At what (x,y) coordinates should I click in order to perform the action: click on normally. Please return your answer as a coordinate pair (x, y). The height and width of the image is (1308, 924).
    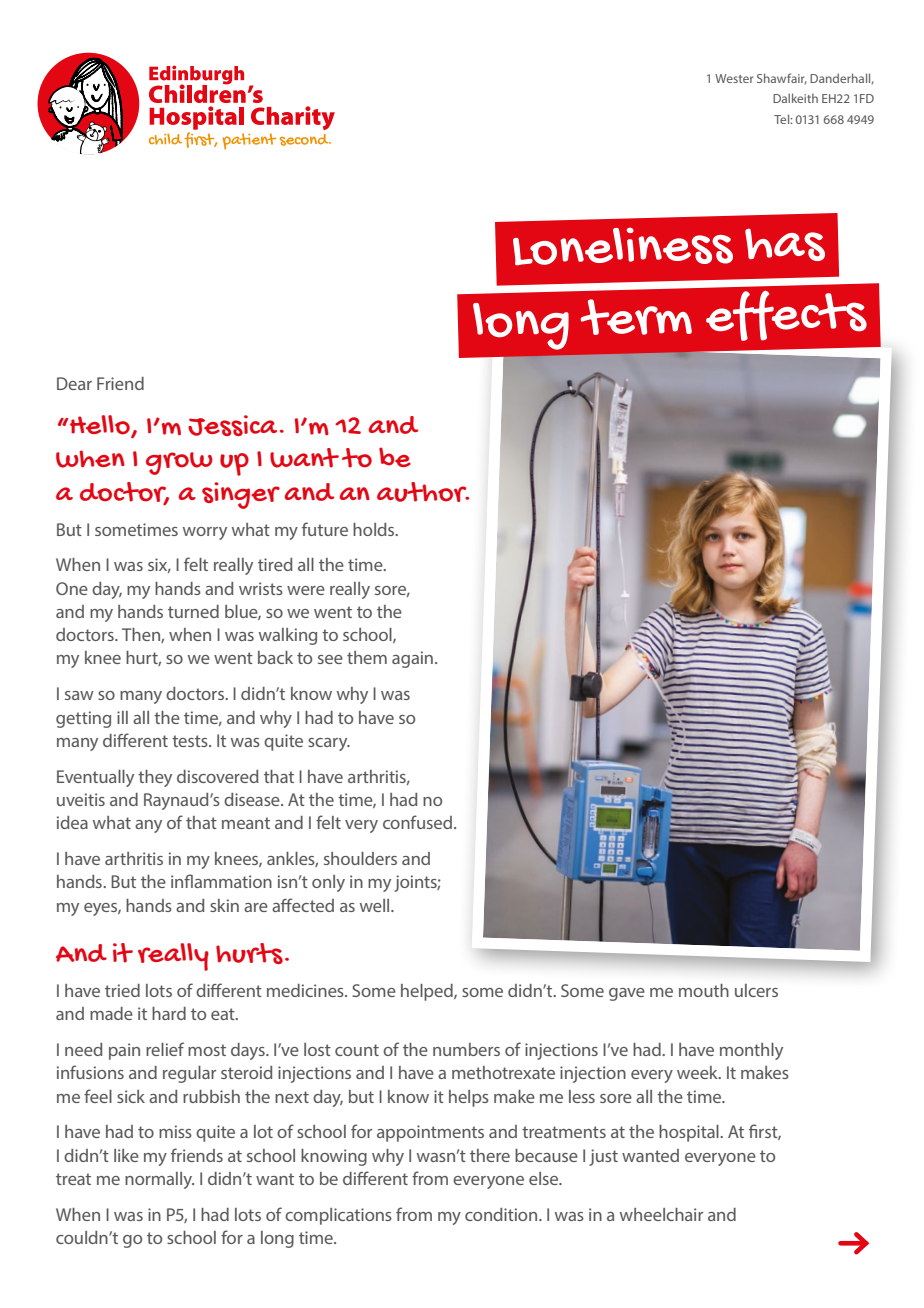
    Looking at the image, I should click on (159, 1180).
